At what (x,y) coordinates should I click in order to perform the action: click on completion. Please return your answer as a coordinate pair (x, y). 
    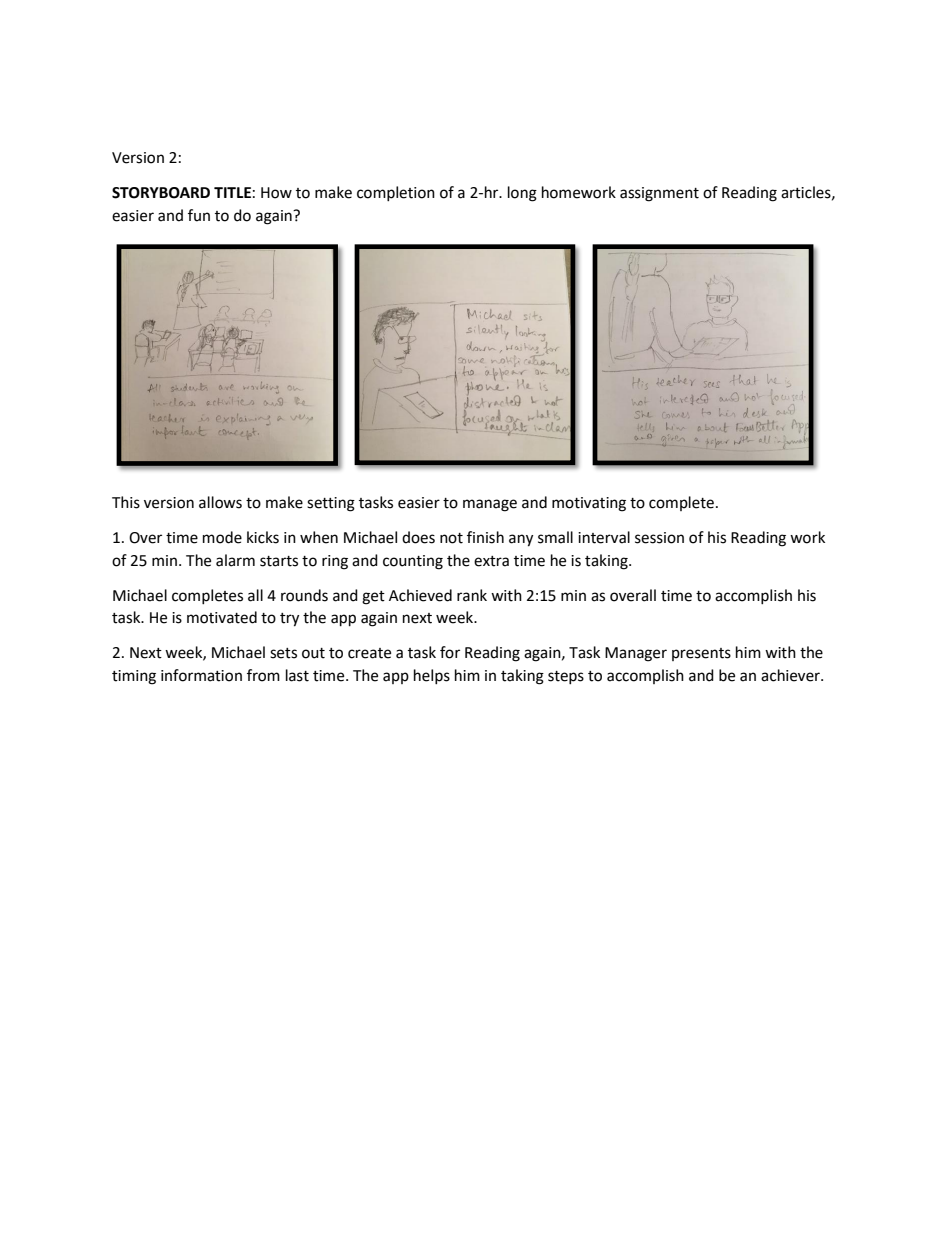
    Looking at the image, I should click on (396, 193).
